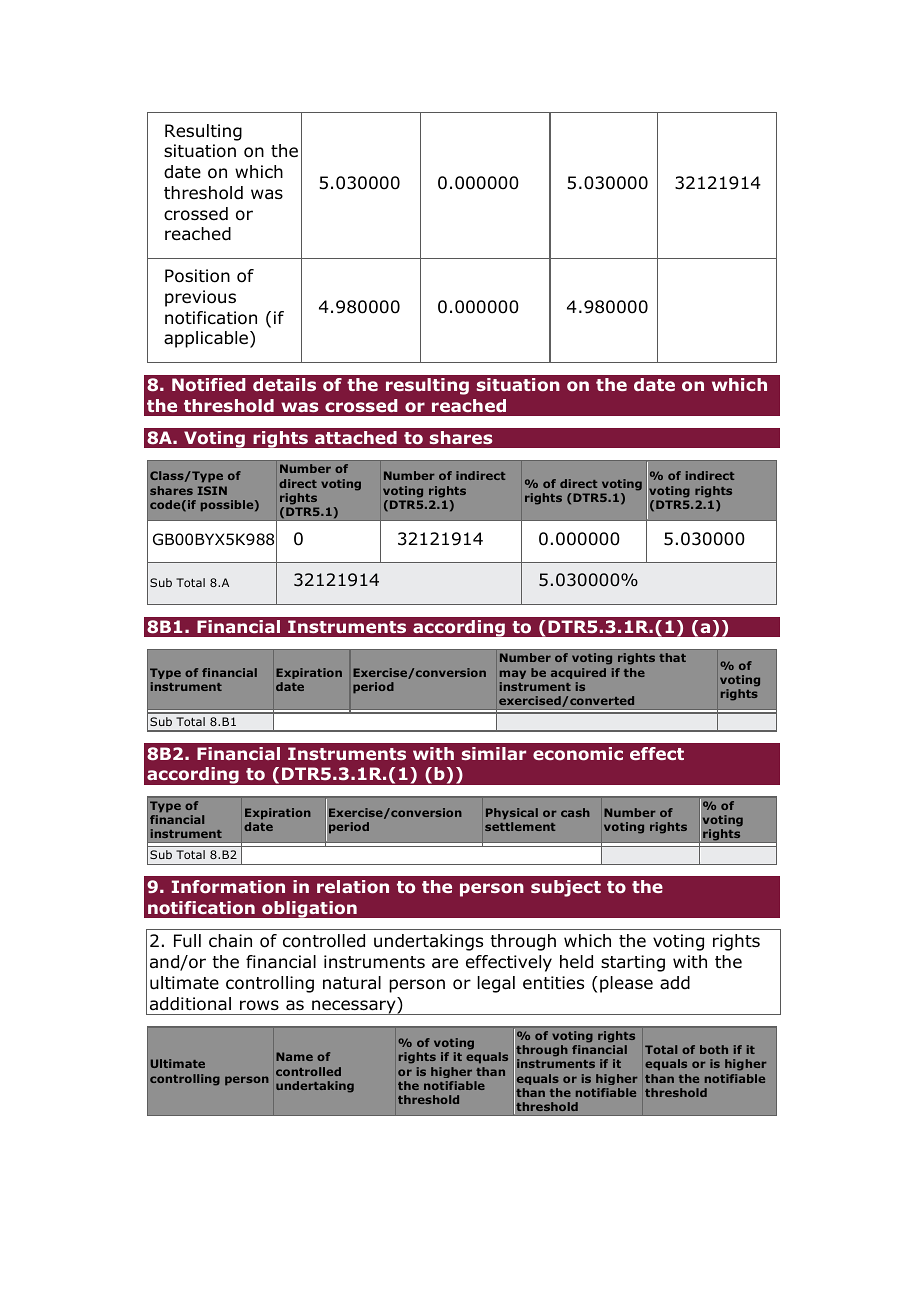 Image resolution: width=924 pixels, height=1308 pixels. I want to click on rows, so click(259, 1005).
